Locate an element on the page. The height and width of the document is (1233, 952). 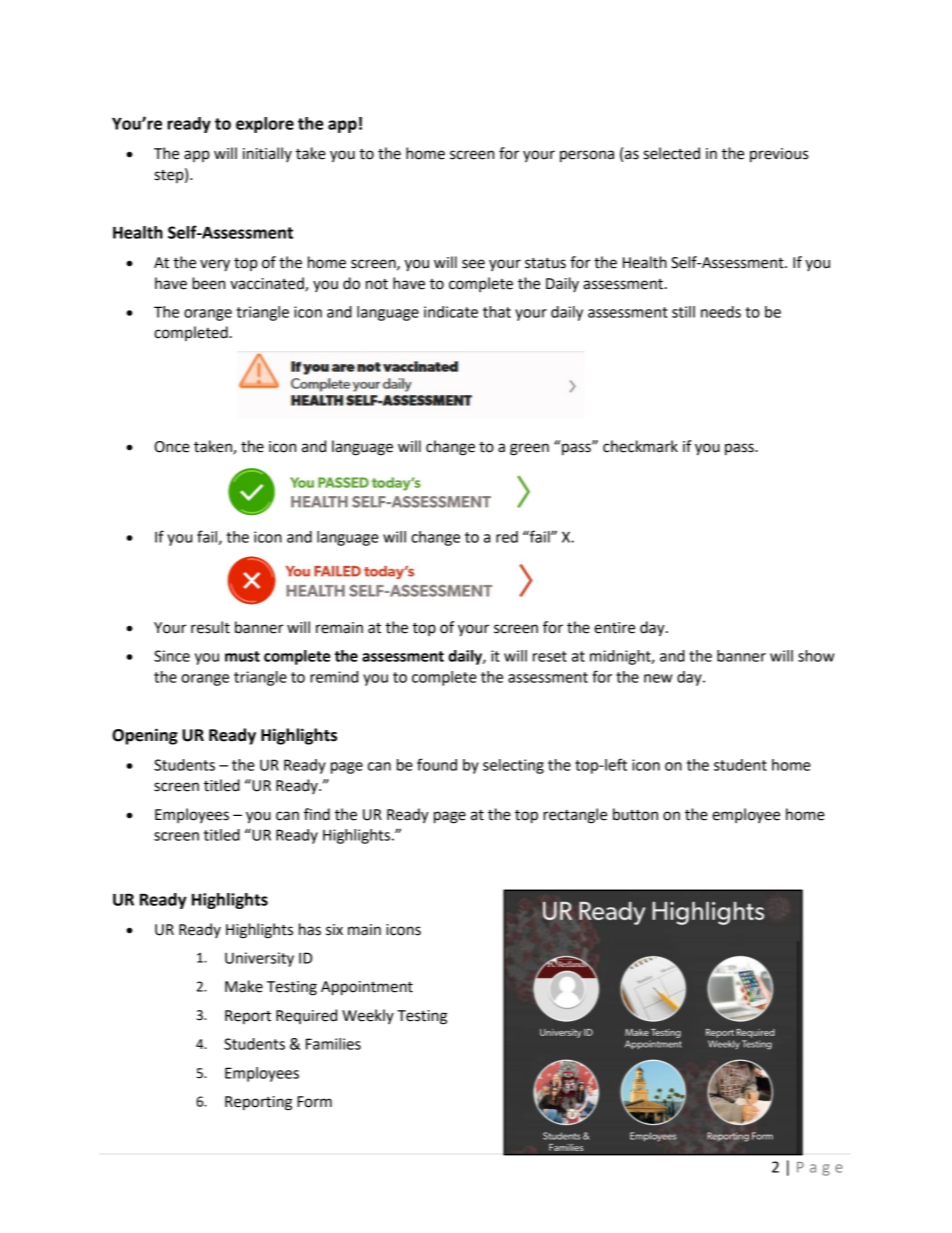
initially is located at coordinates (267, 154).
